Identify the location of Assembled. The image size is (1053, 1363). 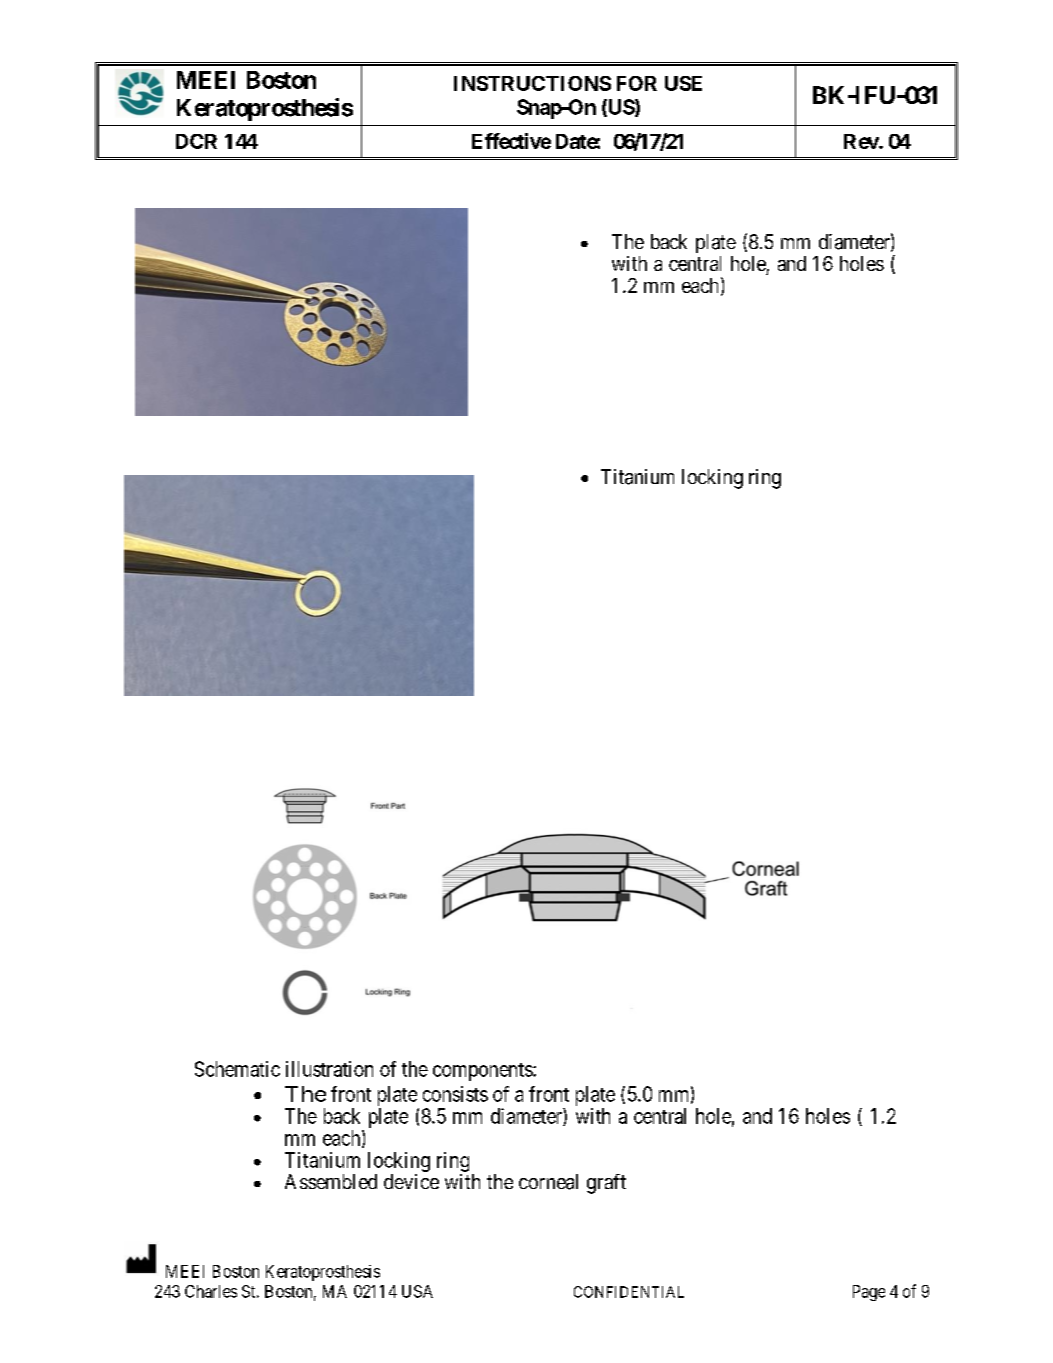
(331, 1181).
